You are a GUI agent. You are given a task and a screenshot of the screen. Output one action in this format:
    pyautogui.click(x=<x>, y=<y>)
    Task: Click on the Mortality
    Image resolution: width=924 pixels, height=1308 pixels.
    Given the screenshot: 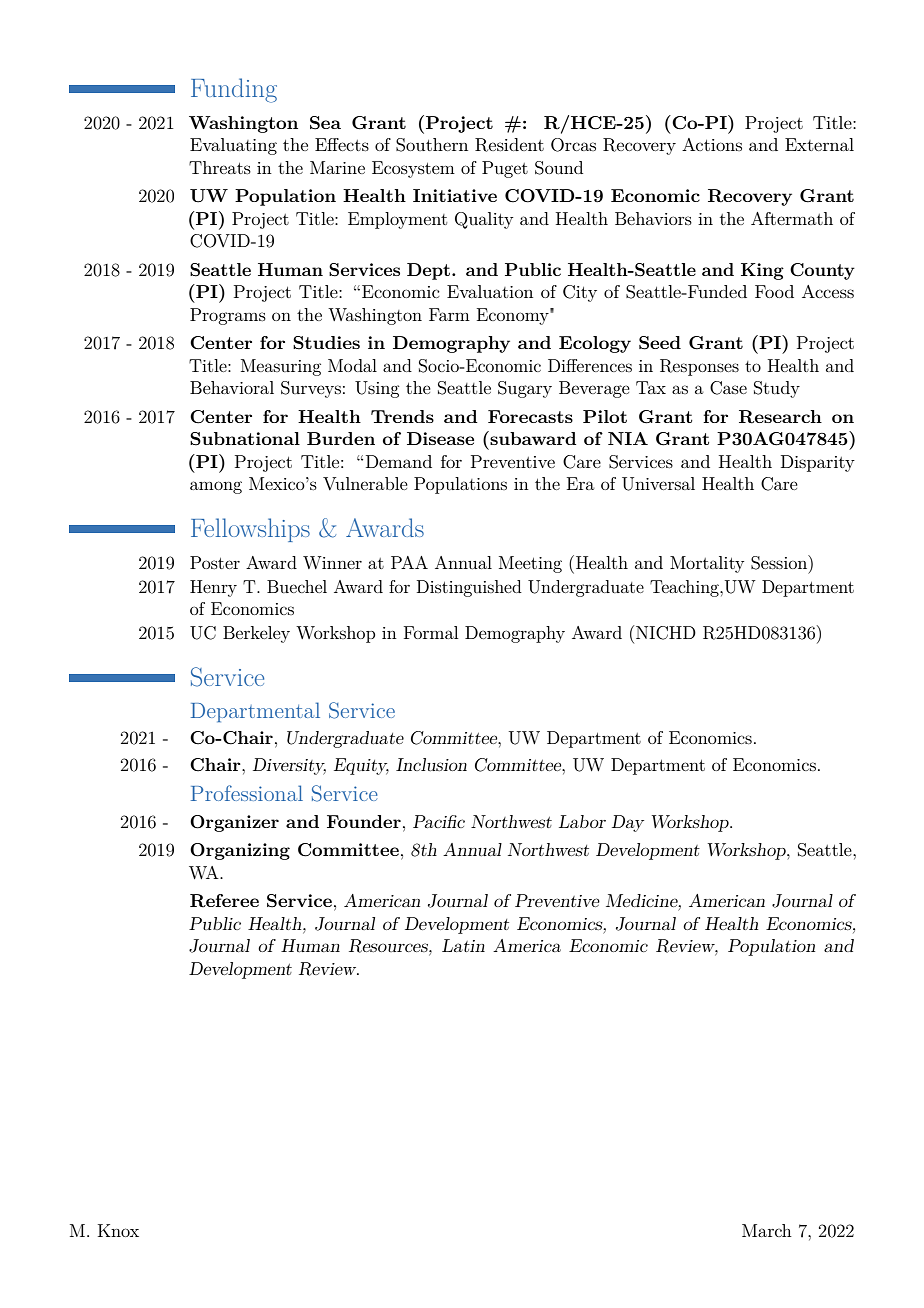 What is the action you would take?
    pyautogui.click(x=707, y=564)
